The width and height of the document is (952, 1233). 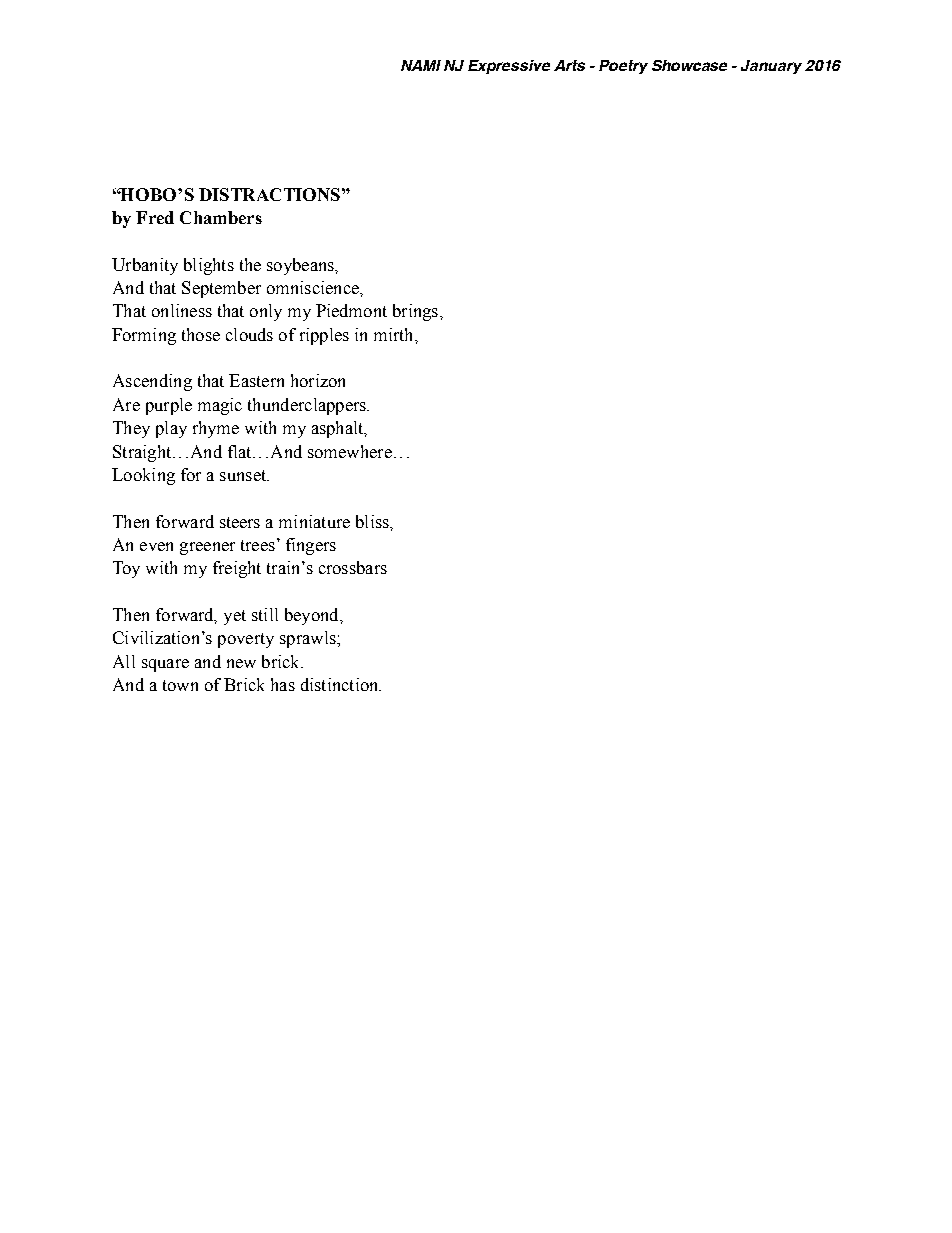 I want to click on Expressive, so click(x=509, y=67).
